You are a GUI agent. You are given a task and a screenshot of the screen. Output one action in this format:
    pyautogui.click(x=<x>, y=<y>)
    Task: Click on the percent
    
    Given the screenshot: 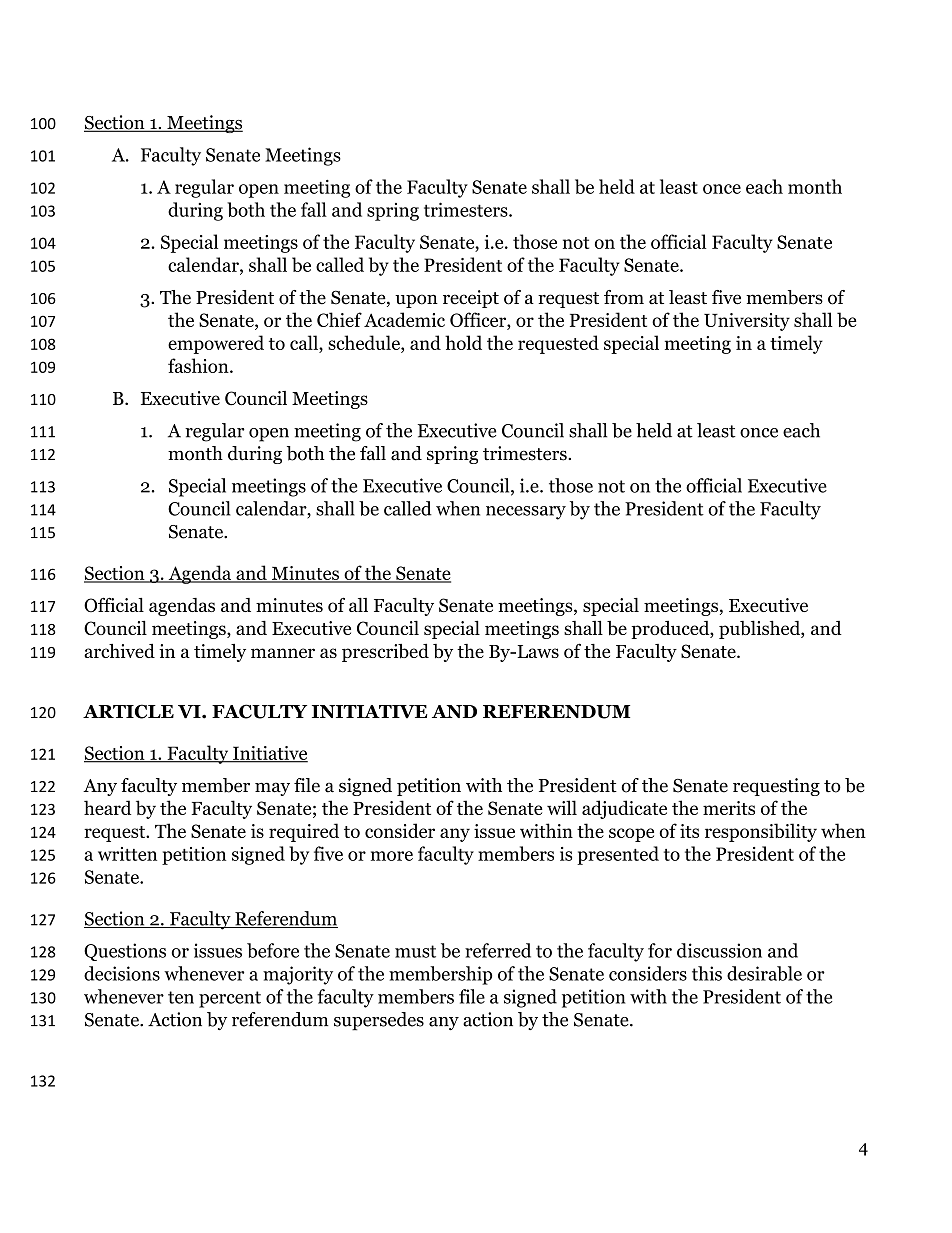 What is the action you would take?
    pyautogui.click(x=230, y=999)
